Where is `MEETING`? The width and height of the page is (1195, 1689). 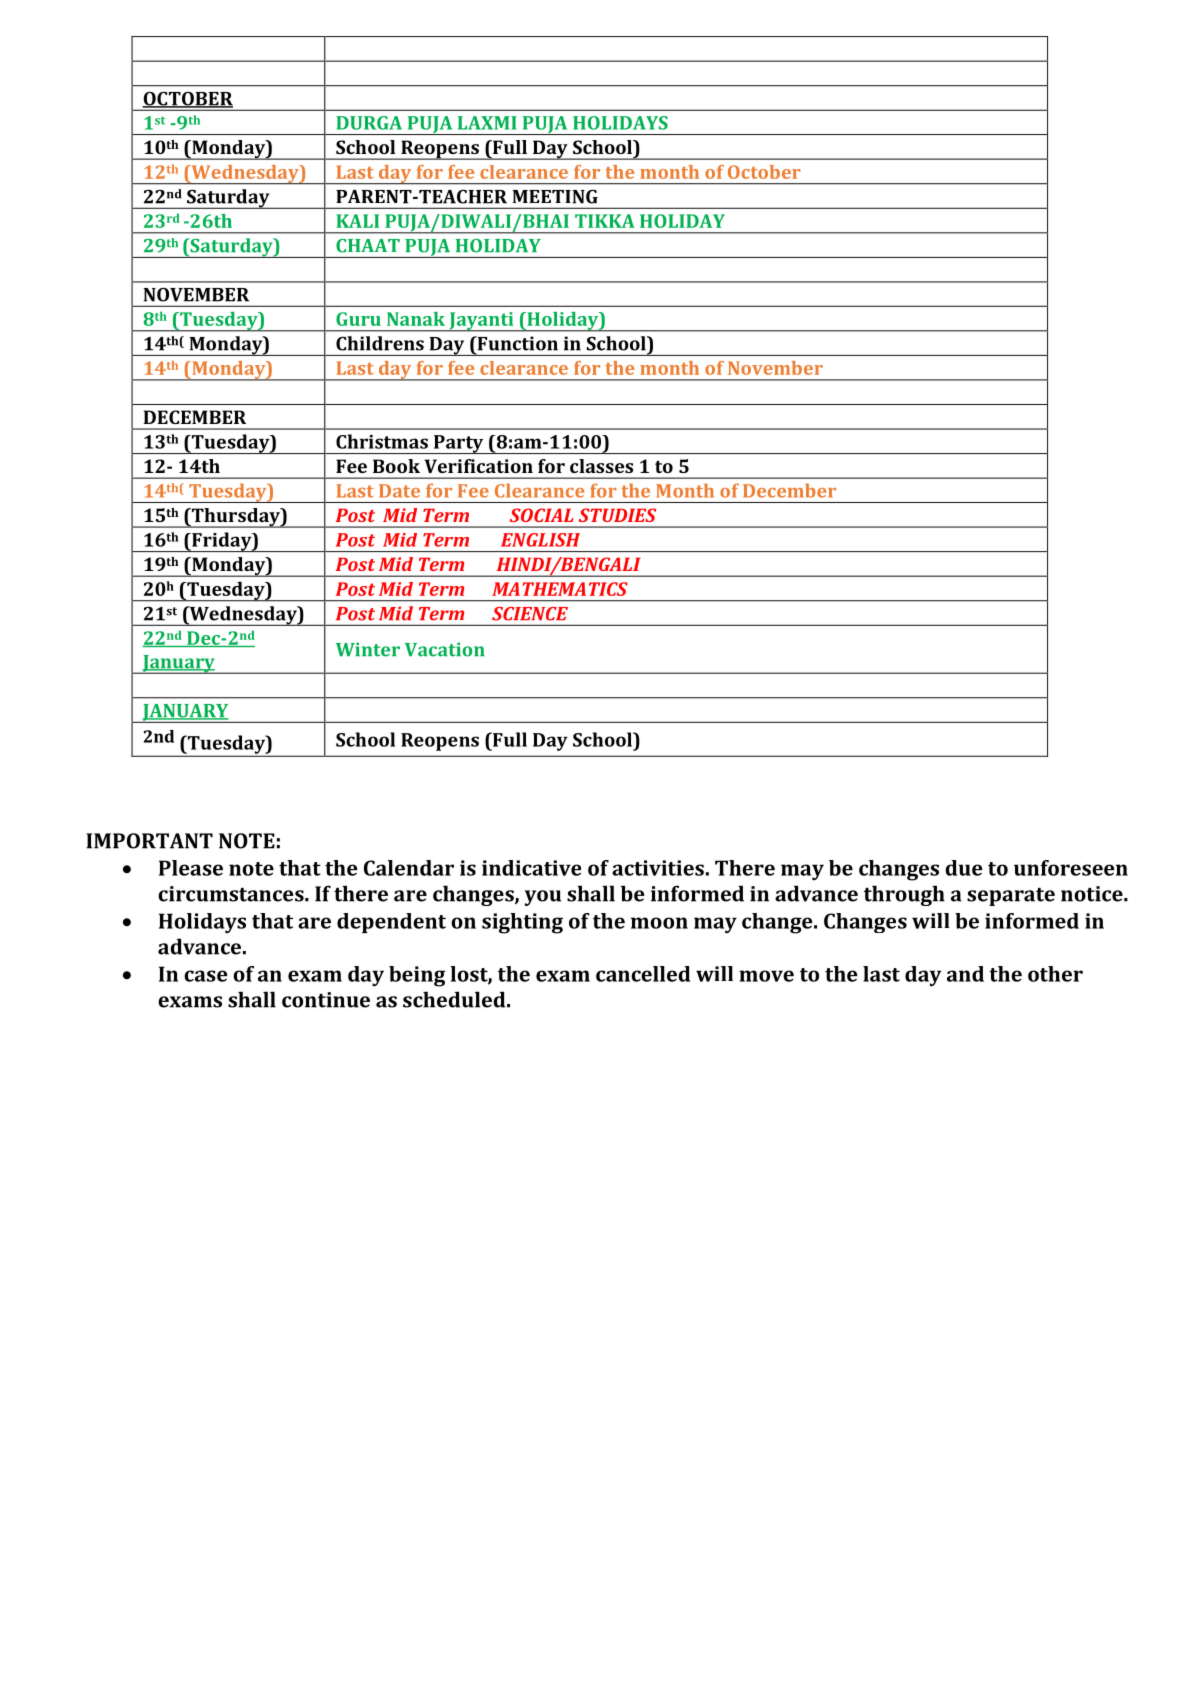
MEETING is located at coordinates (555, 196).
